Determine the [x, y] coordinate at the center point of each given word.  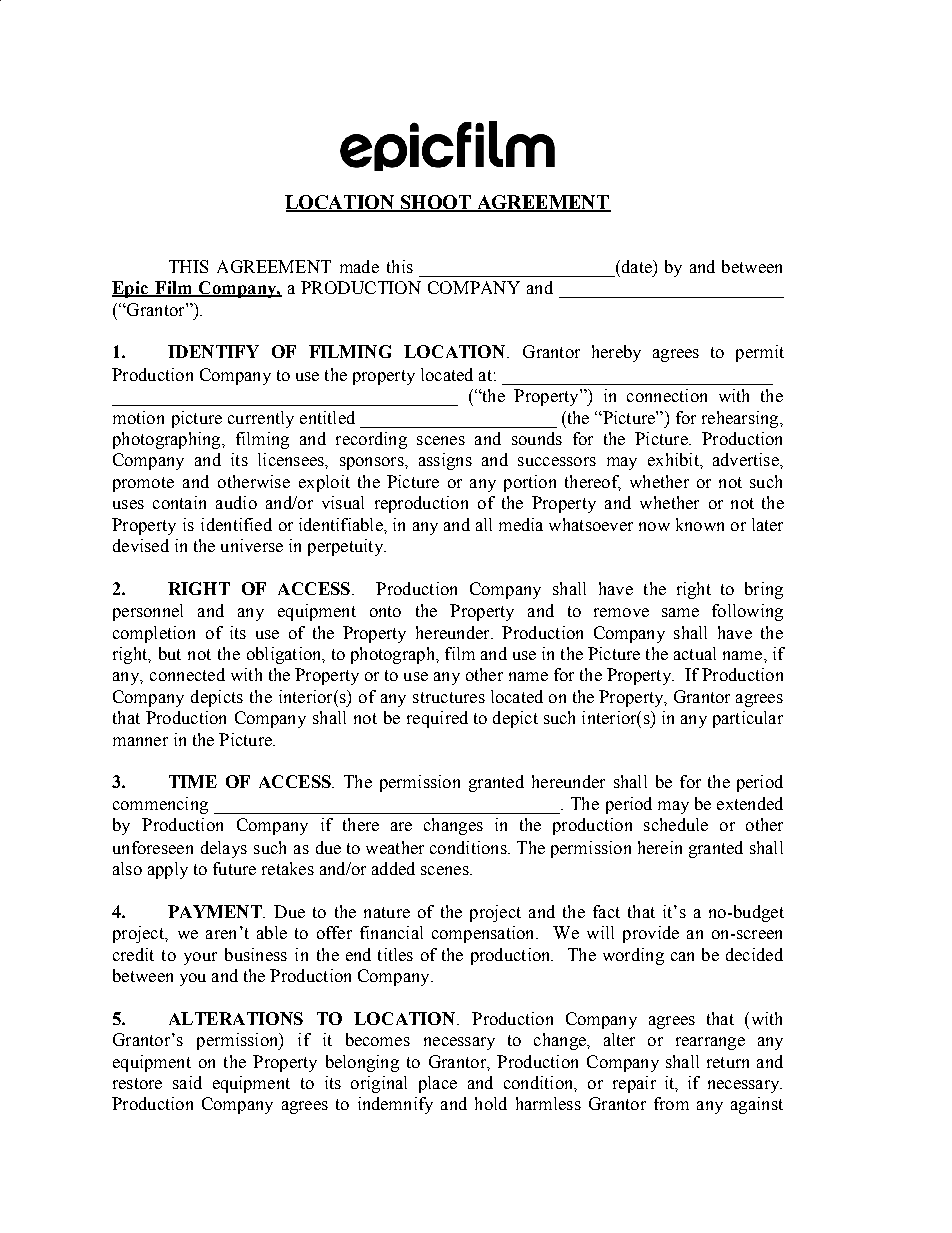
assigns [445, 461]
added [393, 868]
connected [187, 674]
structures [449, 697]
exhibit [674, 459]
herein [660, 847]
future [234, 868]
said [187, 1082]
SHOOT [435, 203]
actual [695, 653]
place [438, 1084]
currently [261, 419]
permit [760, 353]
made [359, 266]
